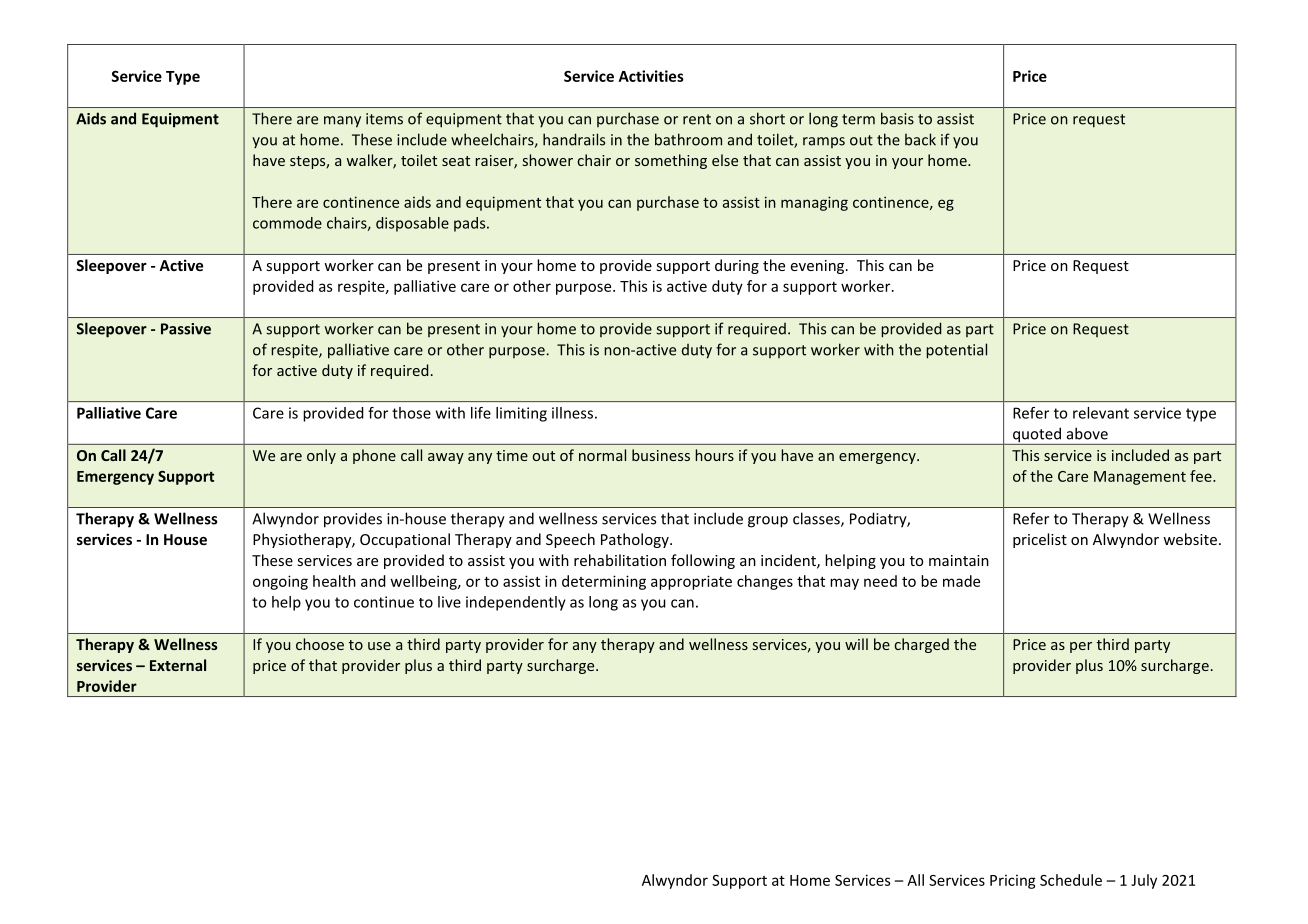 The image size is (1308, 924). I want to click on back, so click(920, 139).
